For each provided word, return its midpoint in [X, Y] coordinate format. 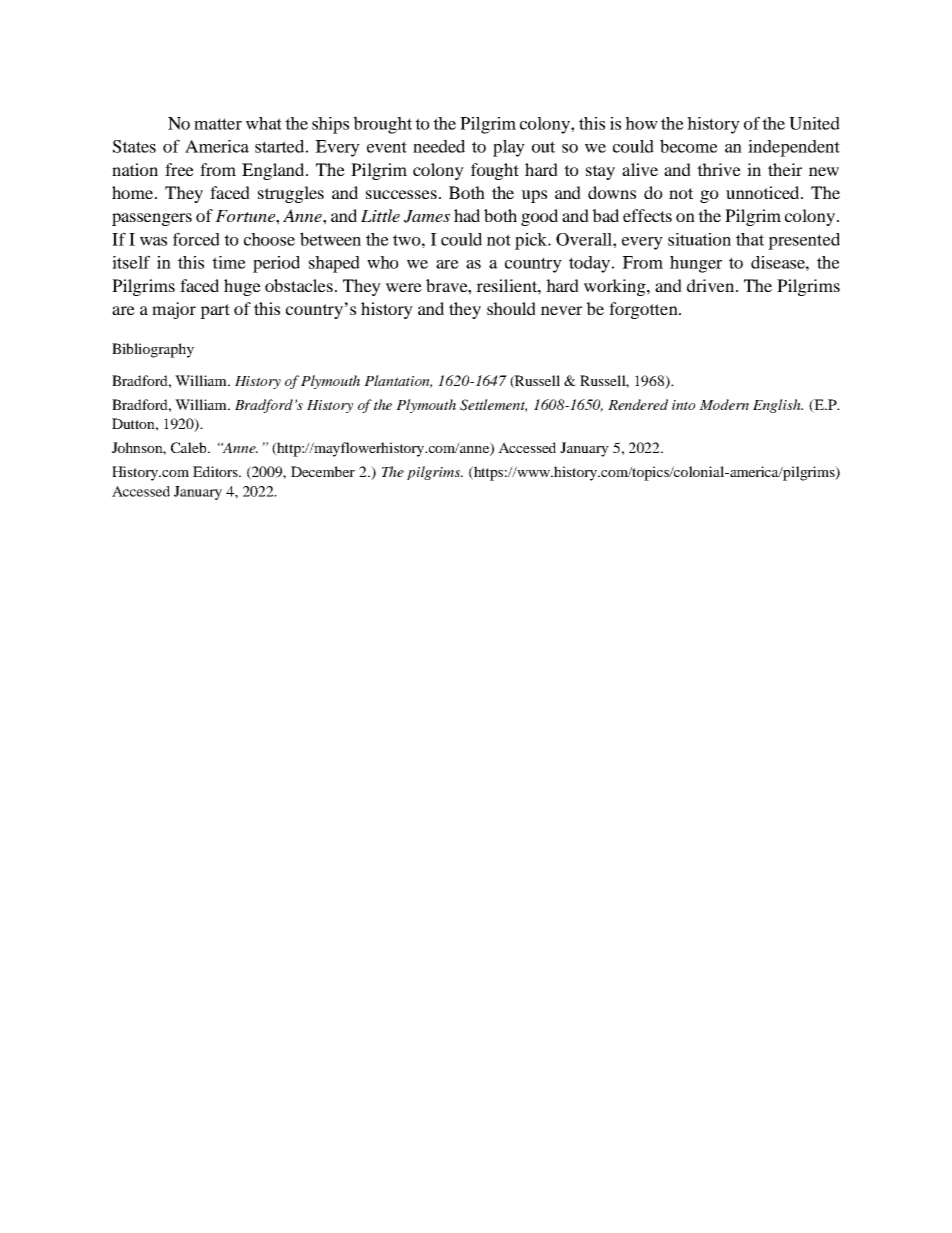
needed [439, 146]
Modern [724, 404]
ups [534, 196]
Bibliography [153, 350]
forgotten [644, 310]
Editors [216, 471]
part [215, 311]
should [511, 308]
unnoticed [764, 192]
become [689, 146]
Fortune [246, 216]
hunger [696, 264]
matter [218, 124]
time [229, 262]
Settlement [493, 405]
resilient [507, 285]
